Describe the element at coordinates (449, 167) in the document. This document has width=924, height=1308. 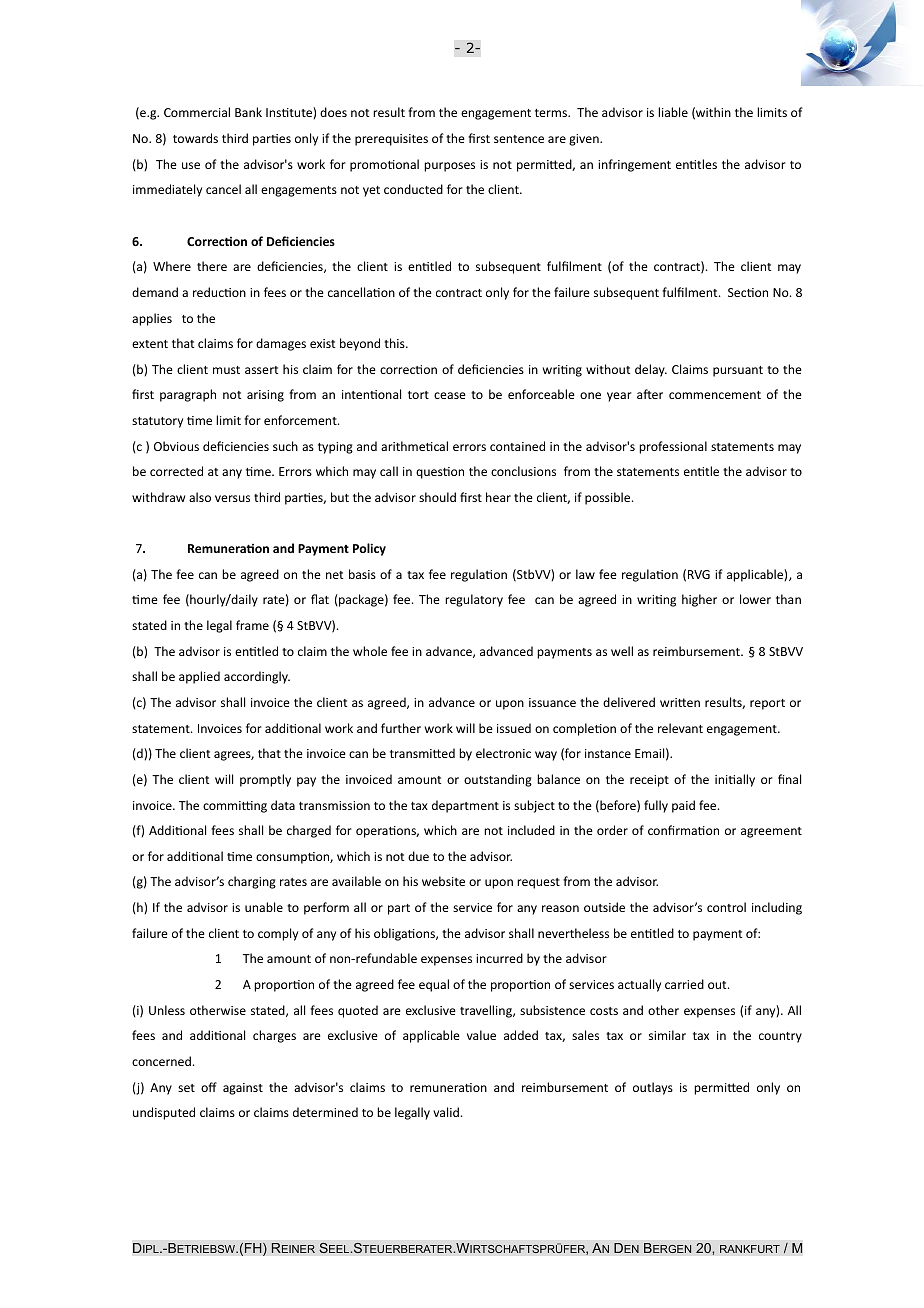
I see `purposes` at that location.
